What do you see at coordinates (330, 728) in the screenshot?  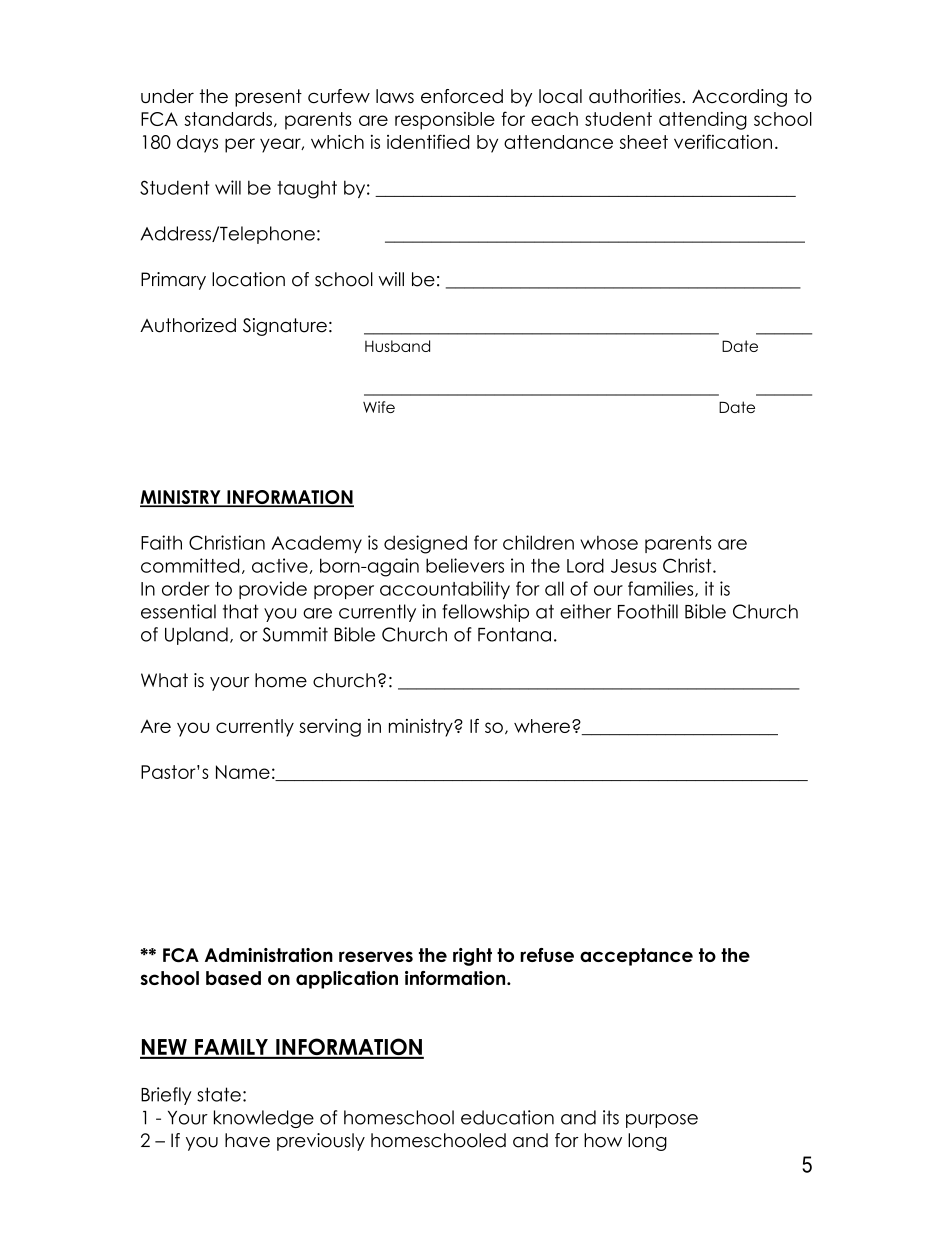 I see `serving` at bounding box center [330, 728].
